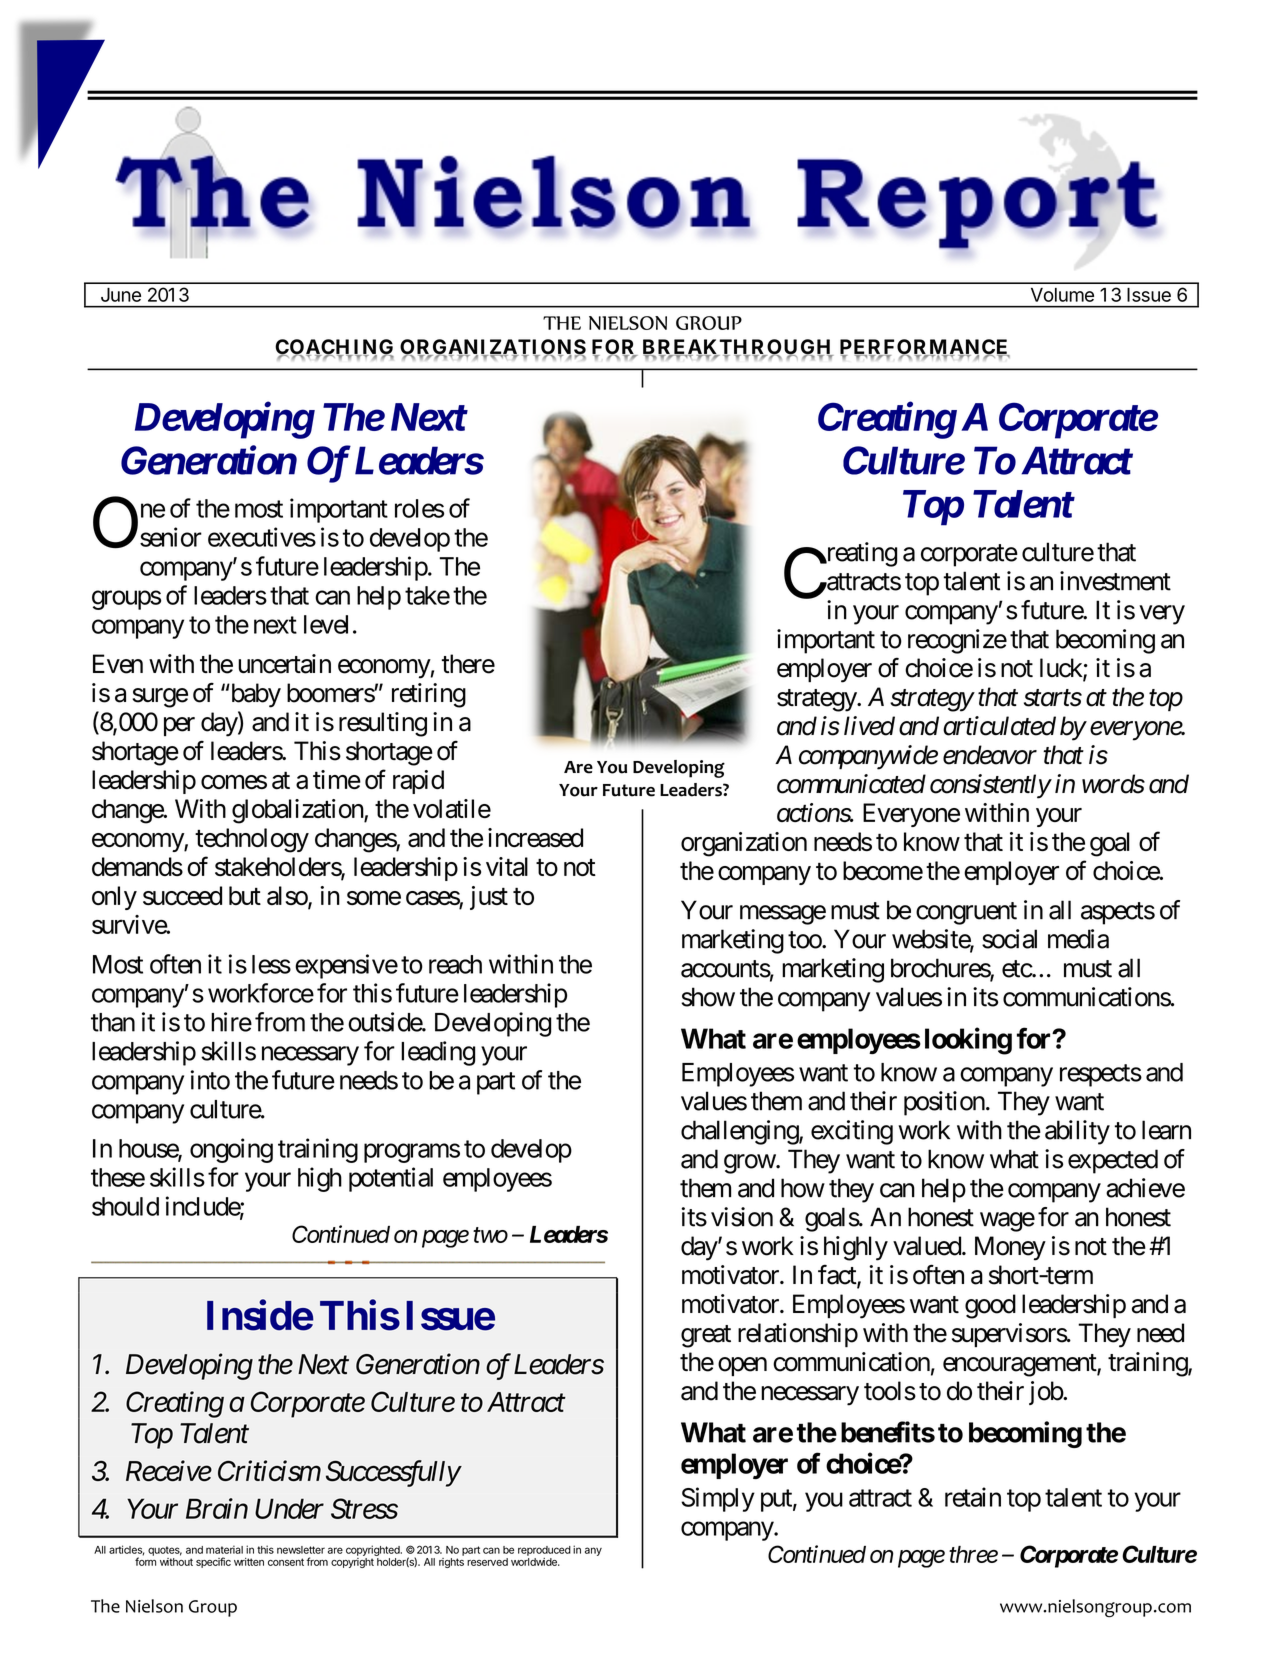 This screenshot has height=1663, width=1285. What do you see at coordinates (1009, 939) in the screenshot?
I see `social` at bounding box center [1009, 939].
